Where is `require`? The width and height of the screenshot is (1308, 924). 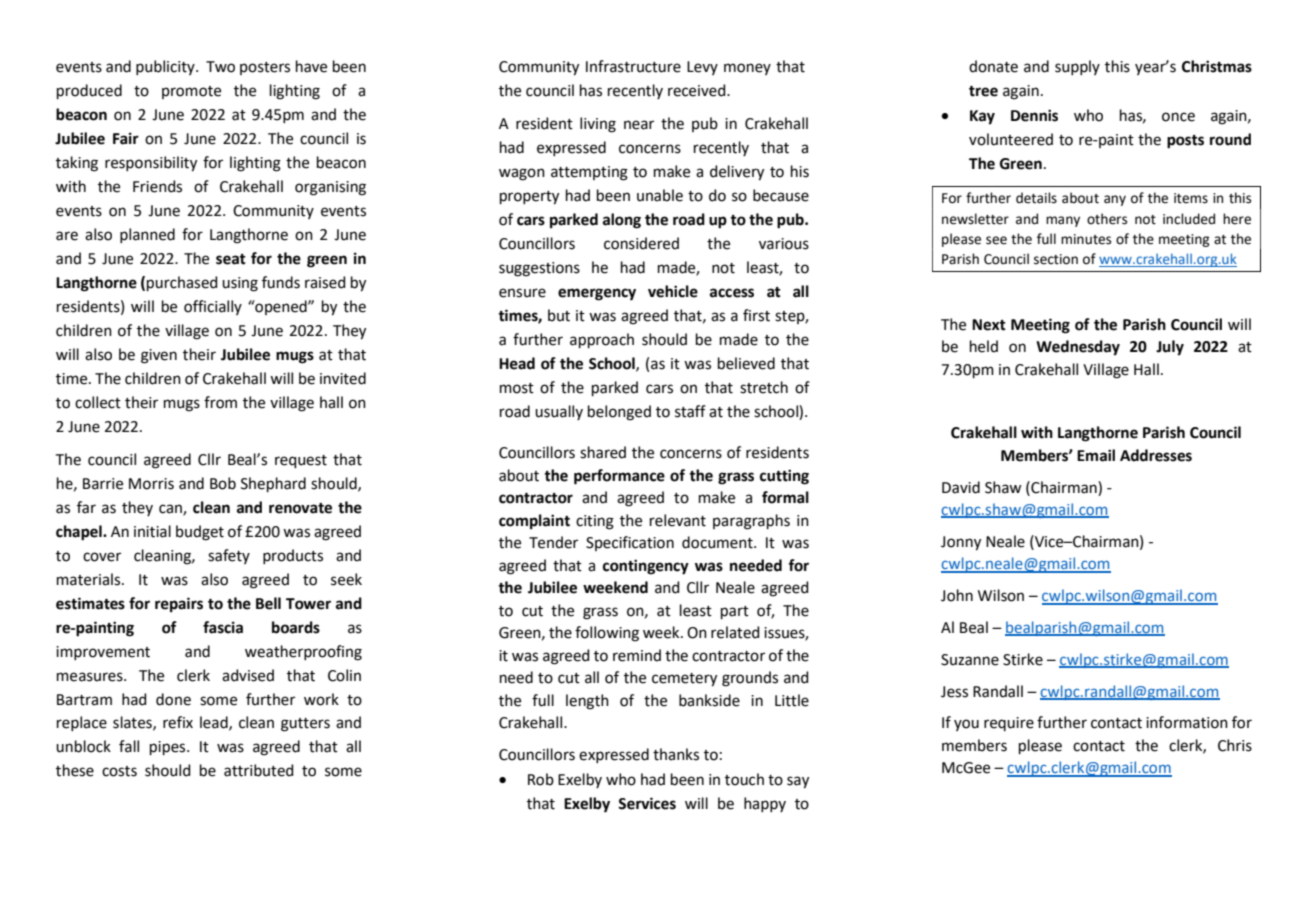 require is located at coordinates (1009, 724).
